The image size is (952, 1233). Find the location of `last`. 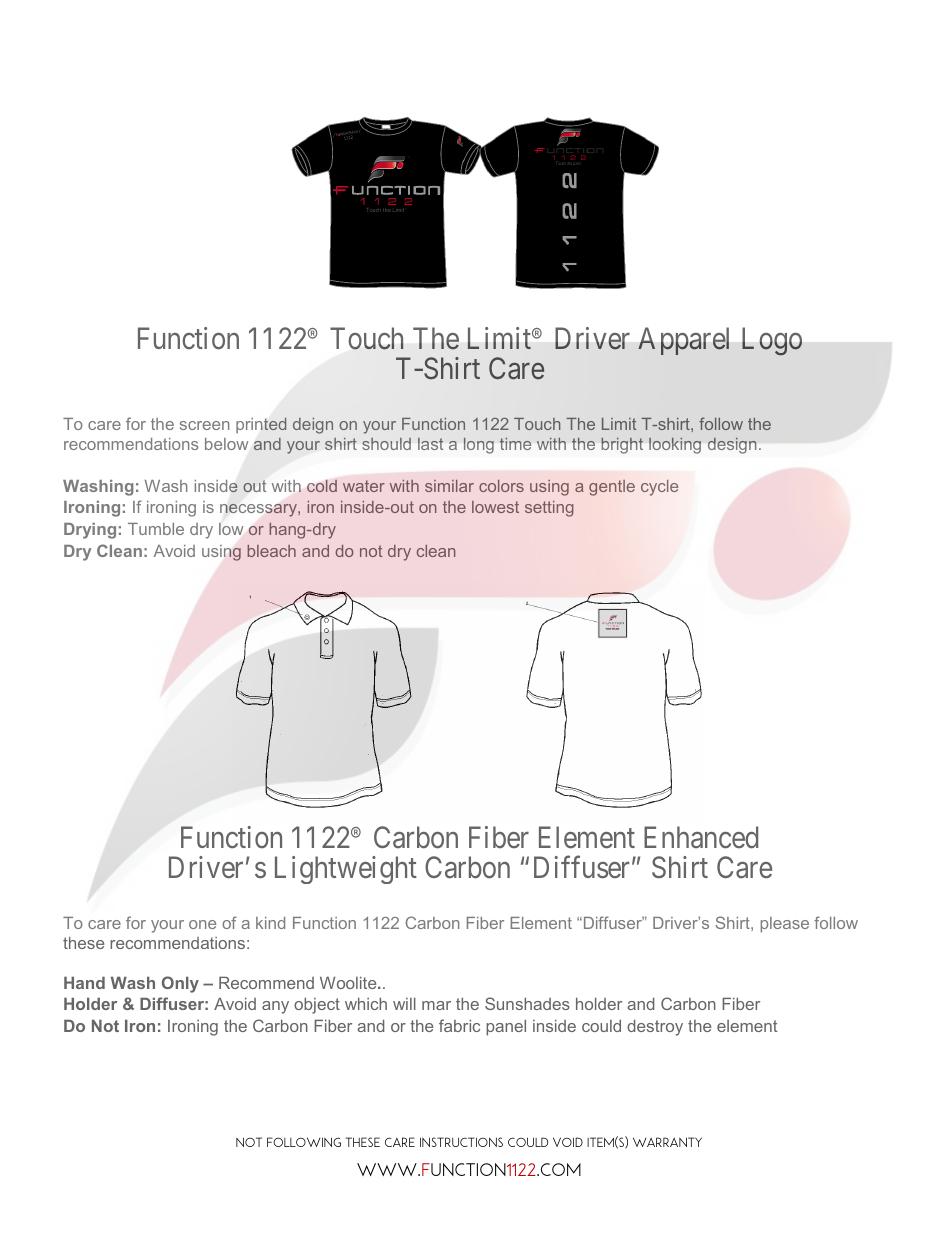

last is located at coordinates (430, 444).
